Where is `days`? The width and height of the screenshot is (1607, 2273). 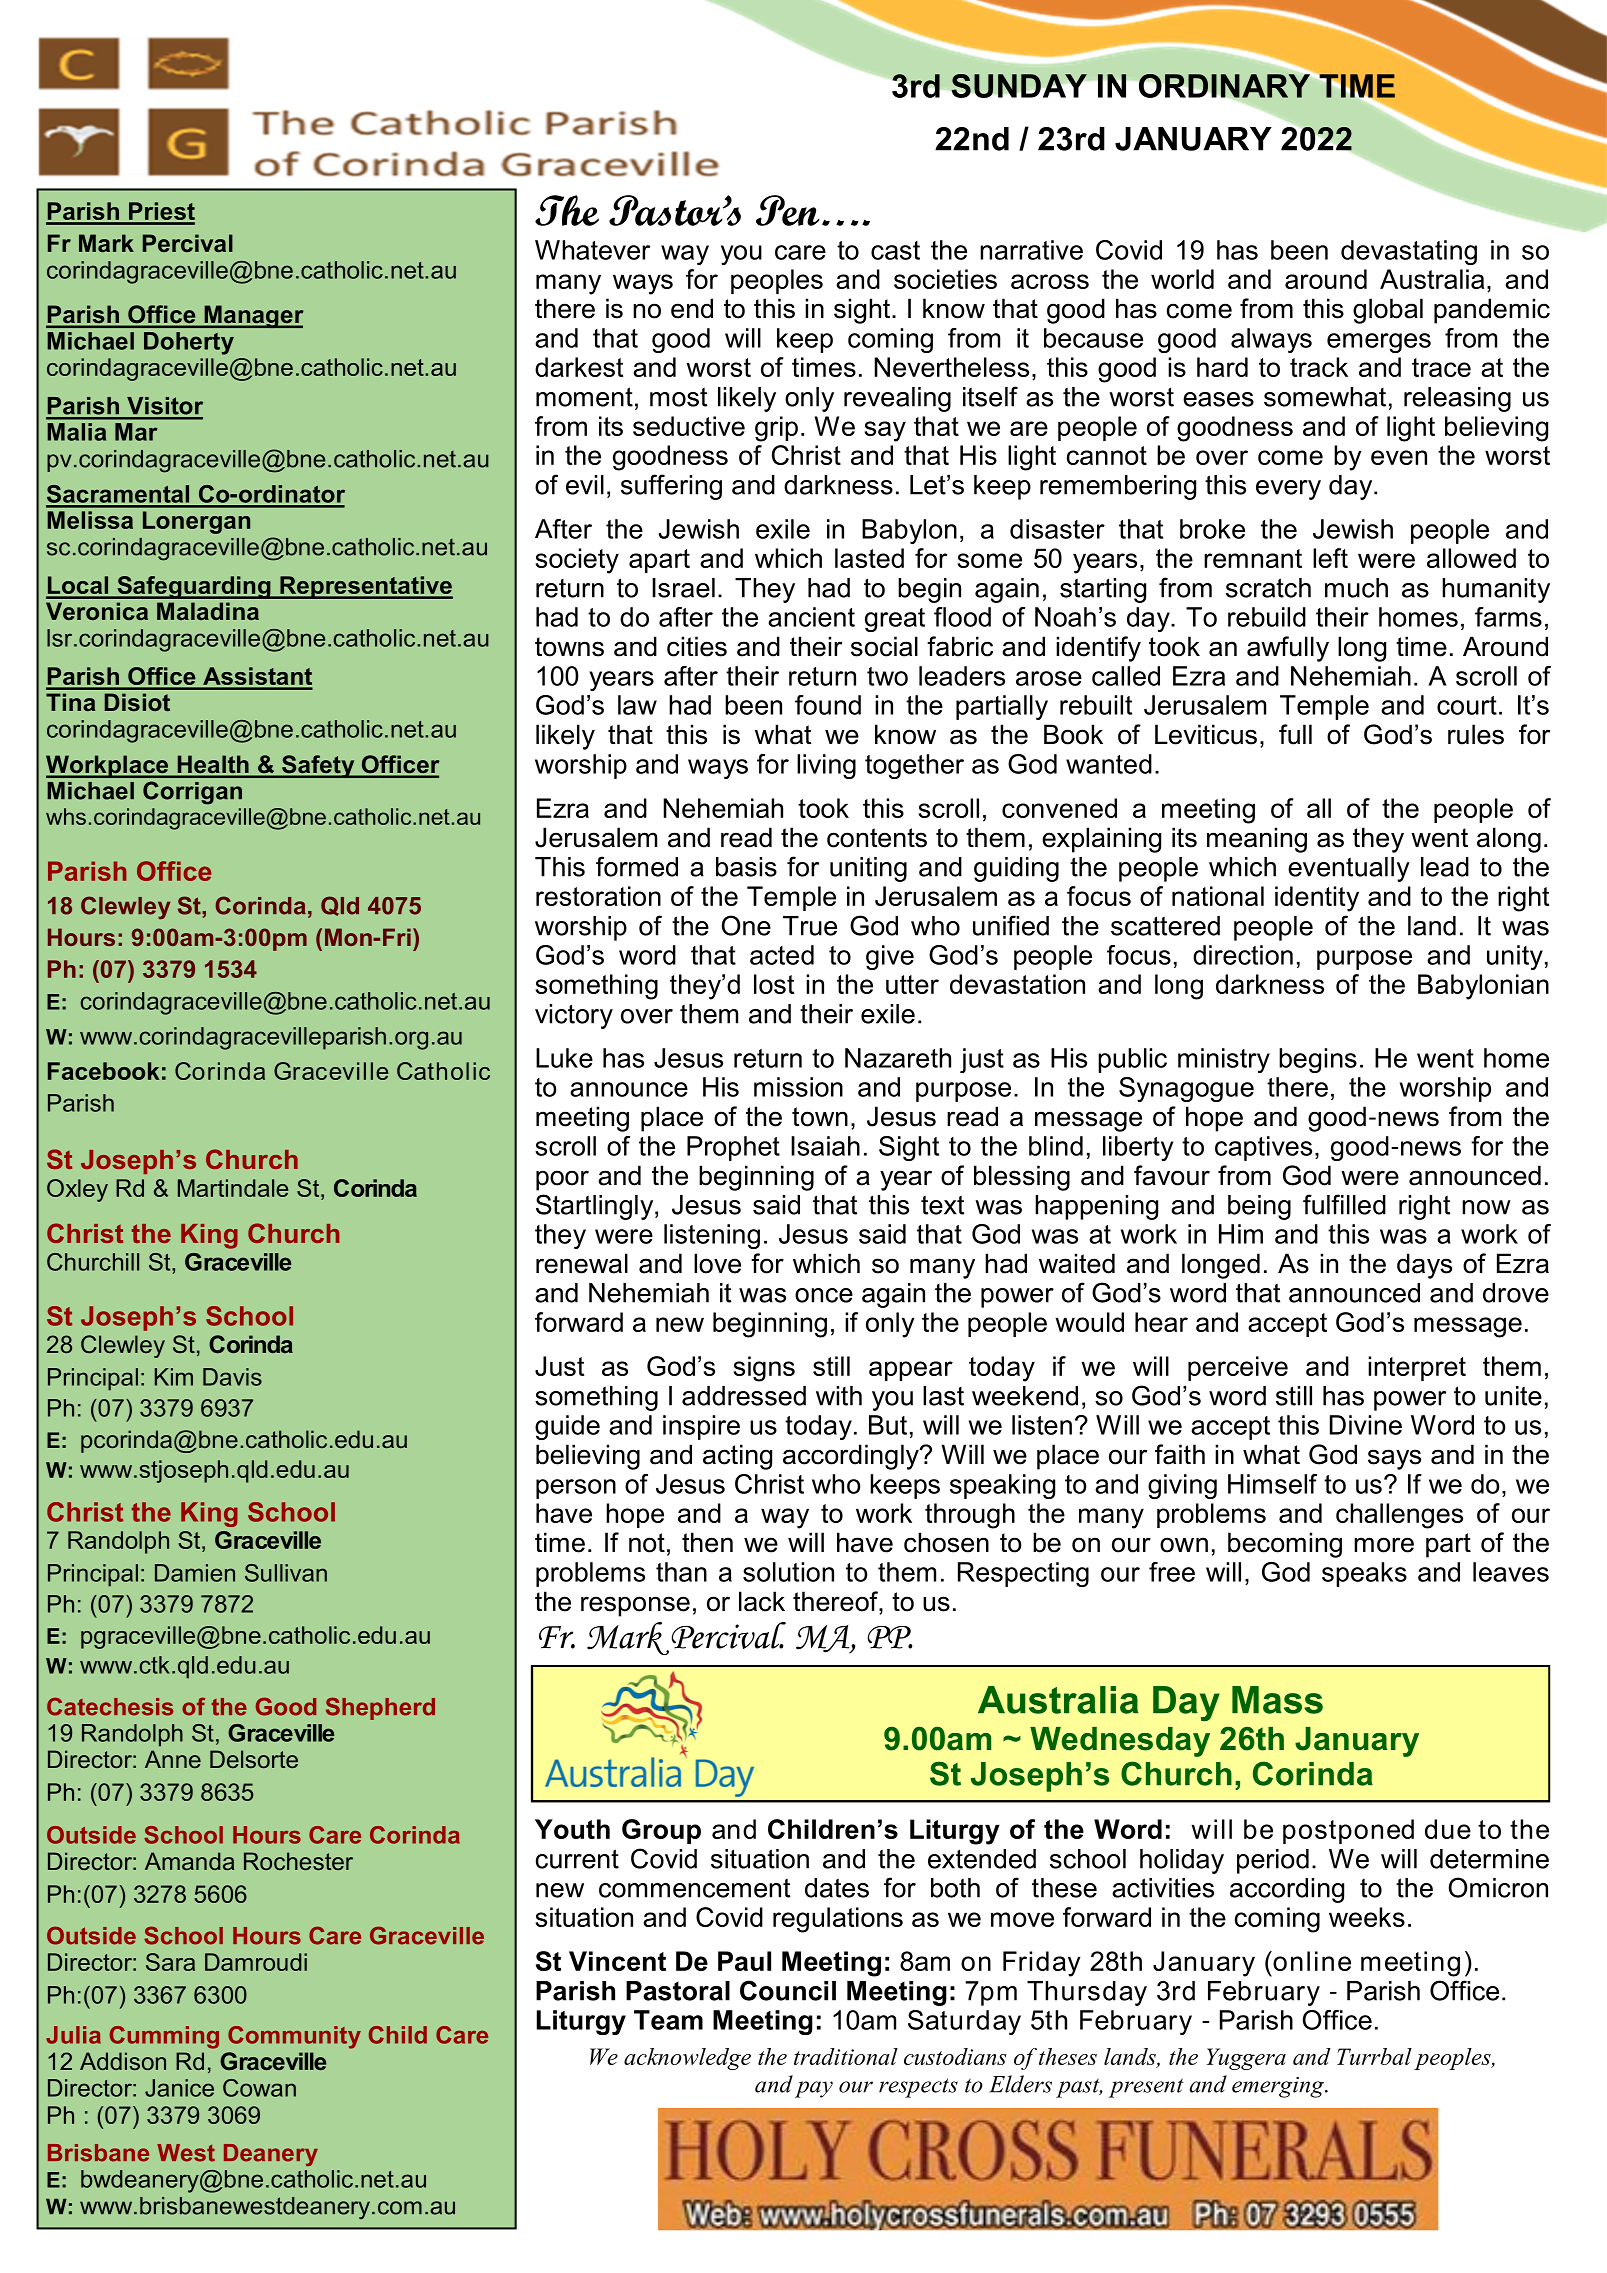
days is located at coordinates (1424, 1266).
